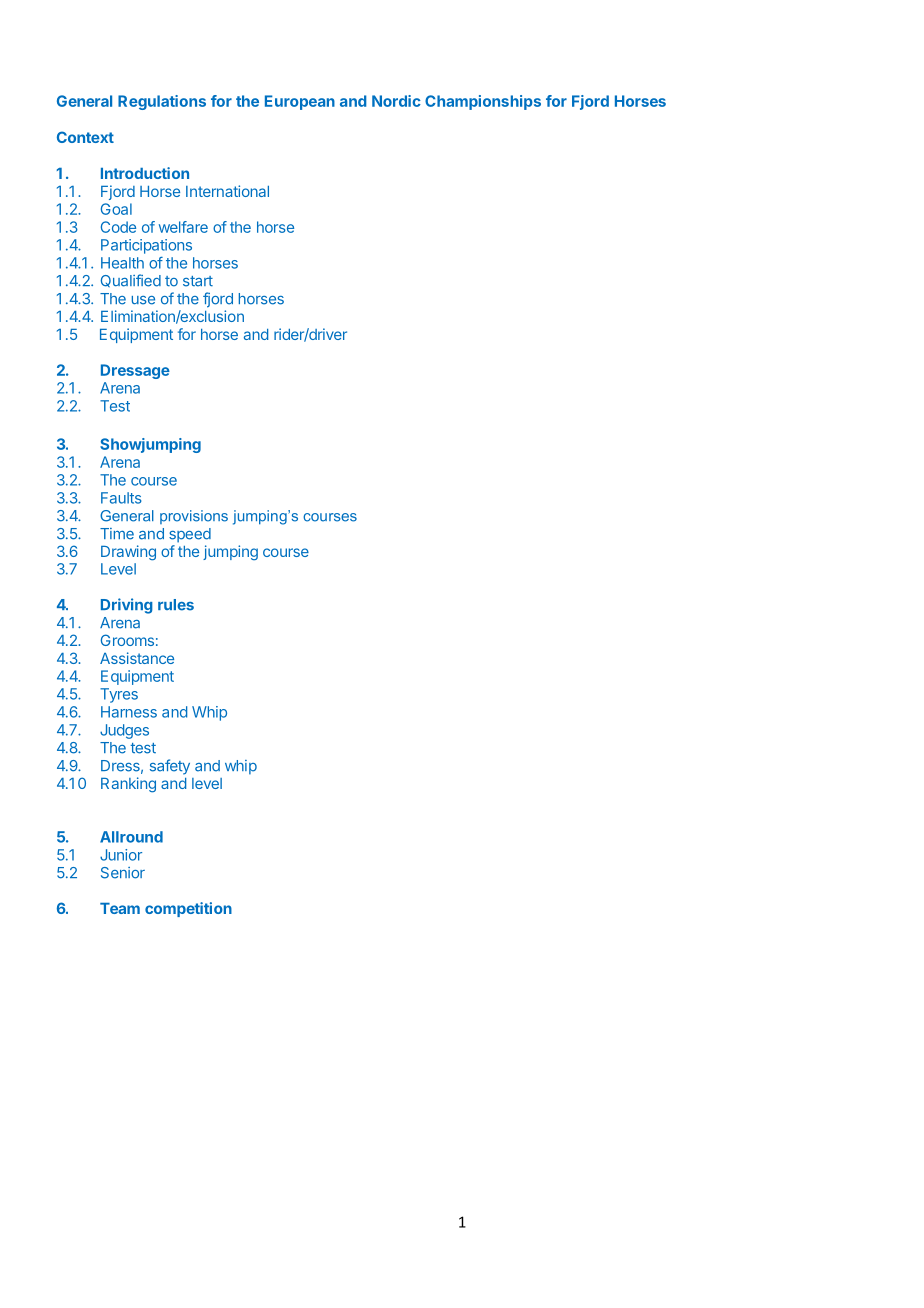 The image size is (924, 1308). Describe the element at coordinates (198, 281) in the screenshot. I see `start` at that location.
